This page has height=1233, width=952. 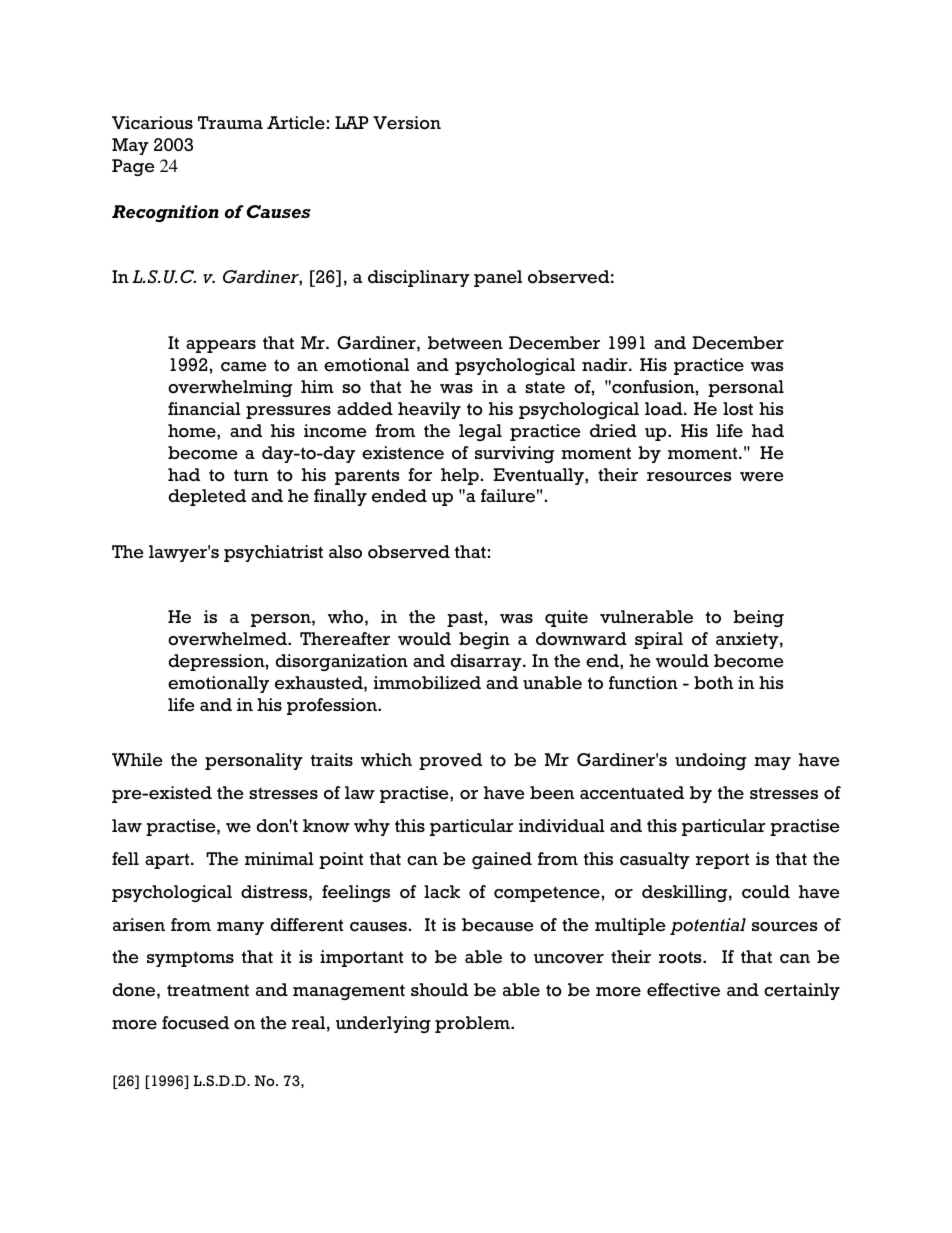 What do you see at coordinates (439, 990) in the page?
I see `should` at bounding box center [439, 990].
